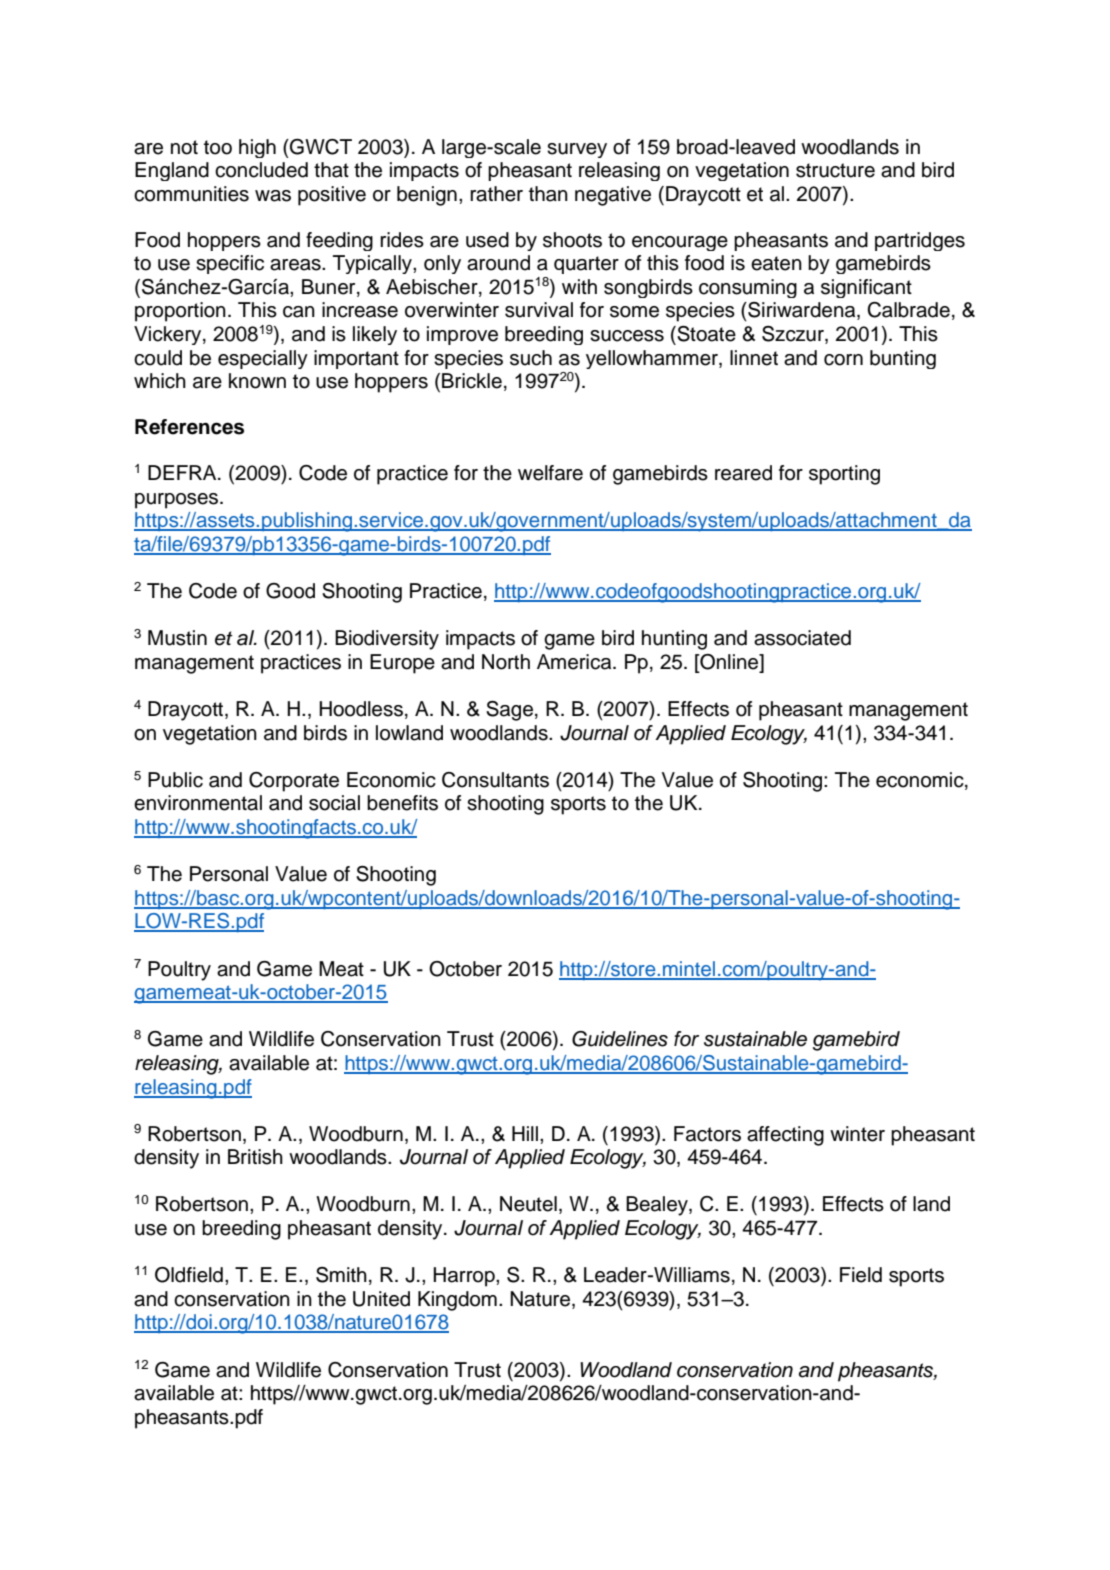 The height and width of the document is (1570, 1110). What do you see at coordinates (509, 711) in the document?
I see `Sage` at bounding box center [509, 711].
